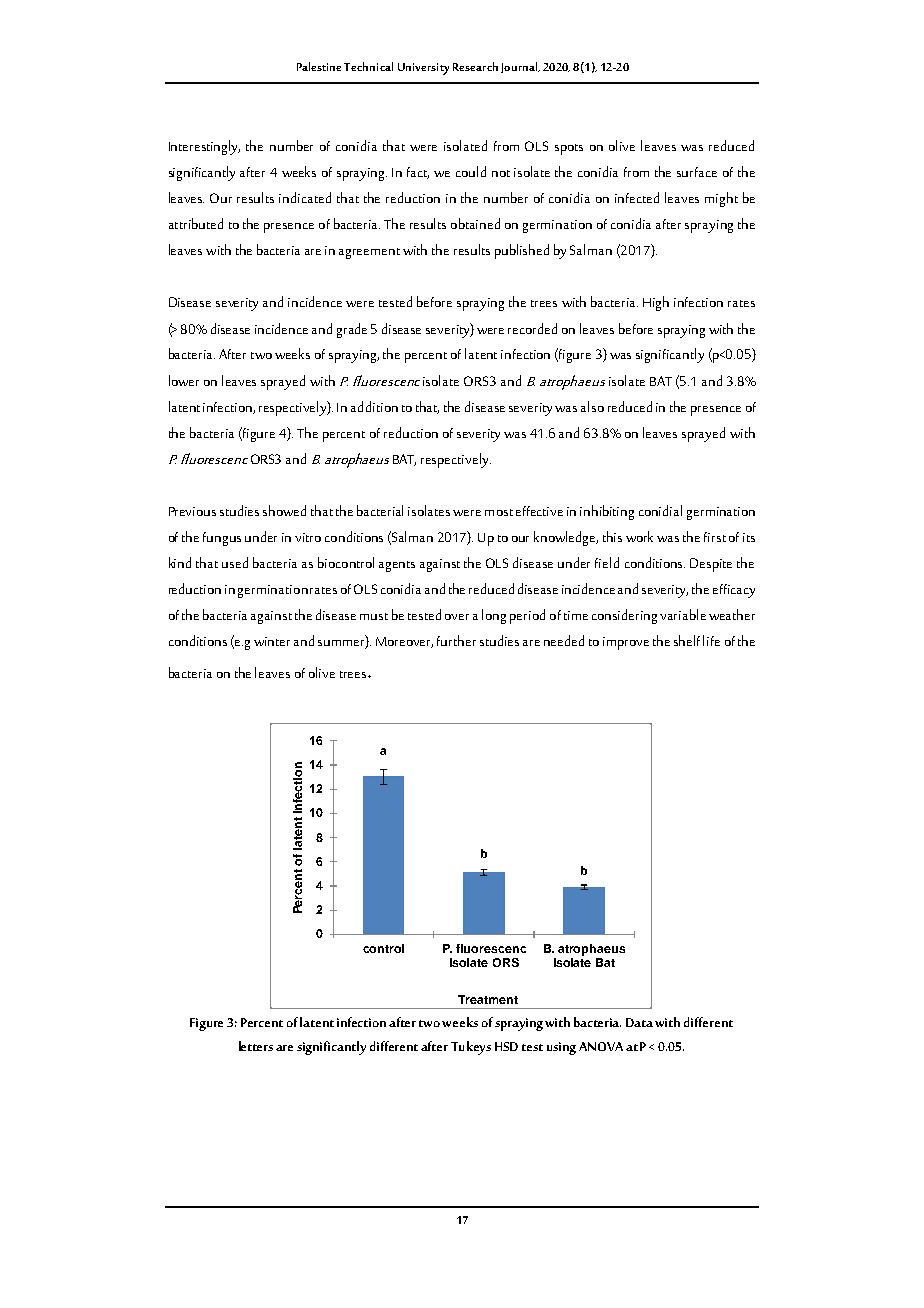 This screenshot has width=924, height=1308. Describe the element at coordinates (711, 565) in the screenshot. I see `Despite` at that location.
